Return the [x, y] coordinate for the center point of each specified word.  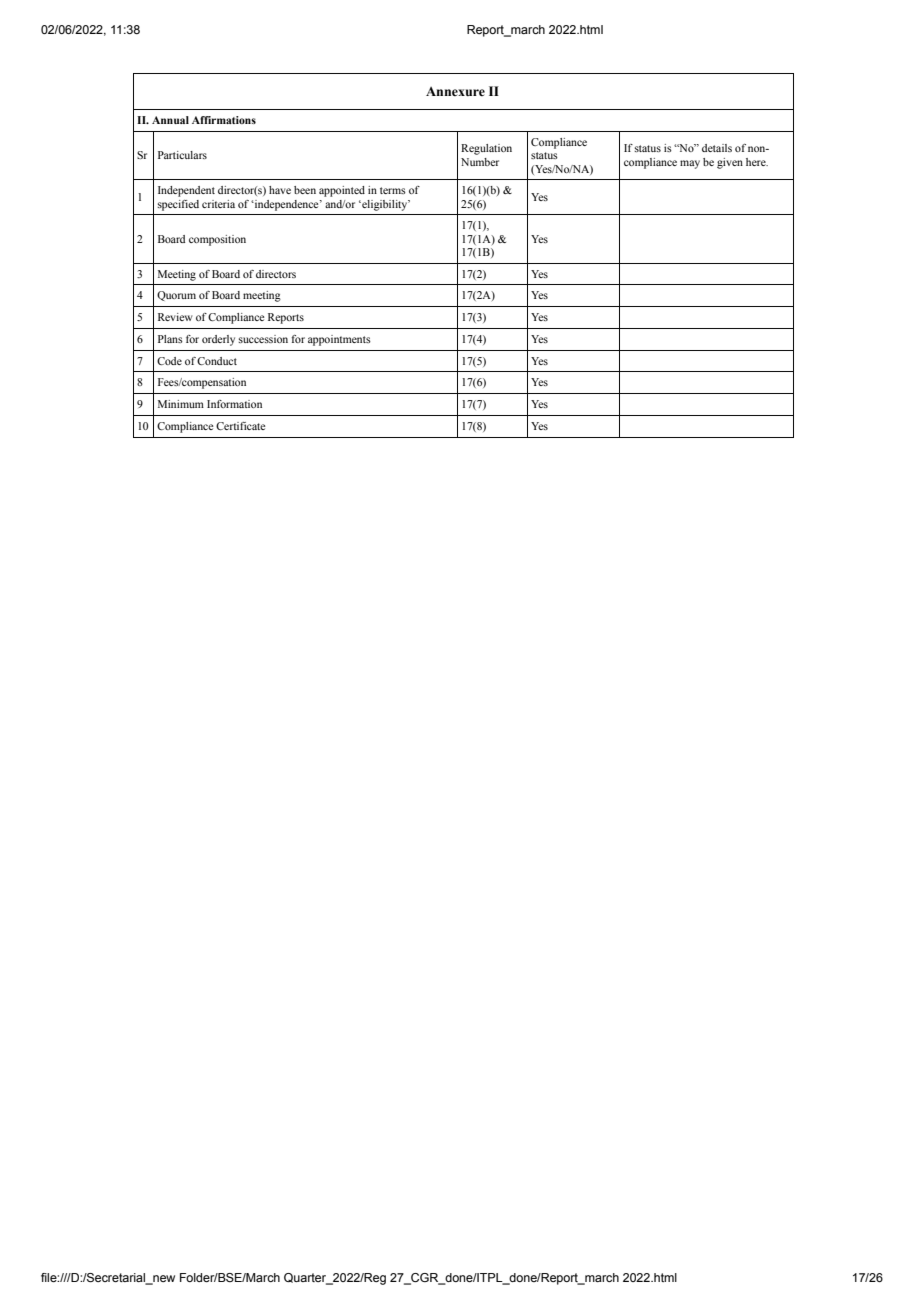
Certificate [240, 426]
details [717, 148]
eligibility [385, 205]
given [730, 163]
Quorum [176, 296]
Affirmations [224, 120]
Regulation [486, 149]
